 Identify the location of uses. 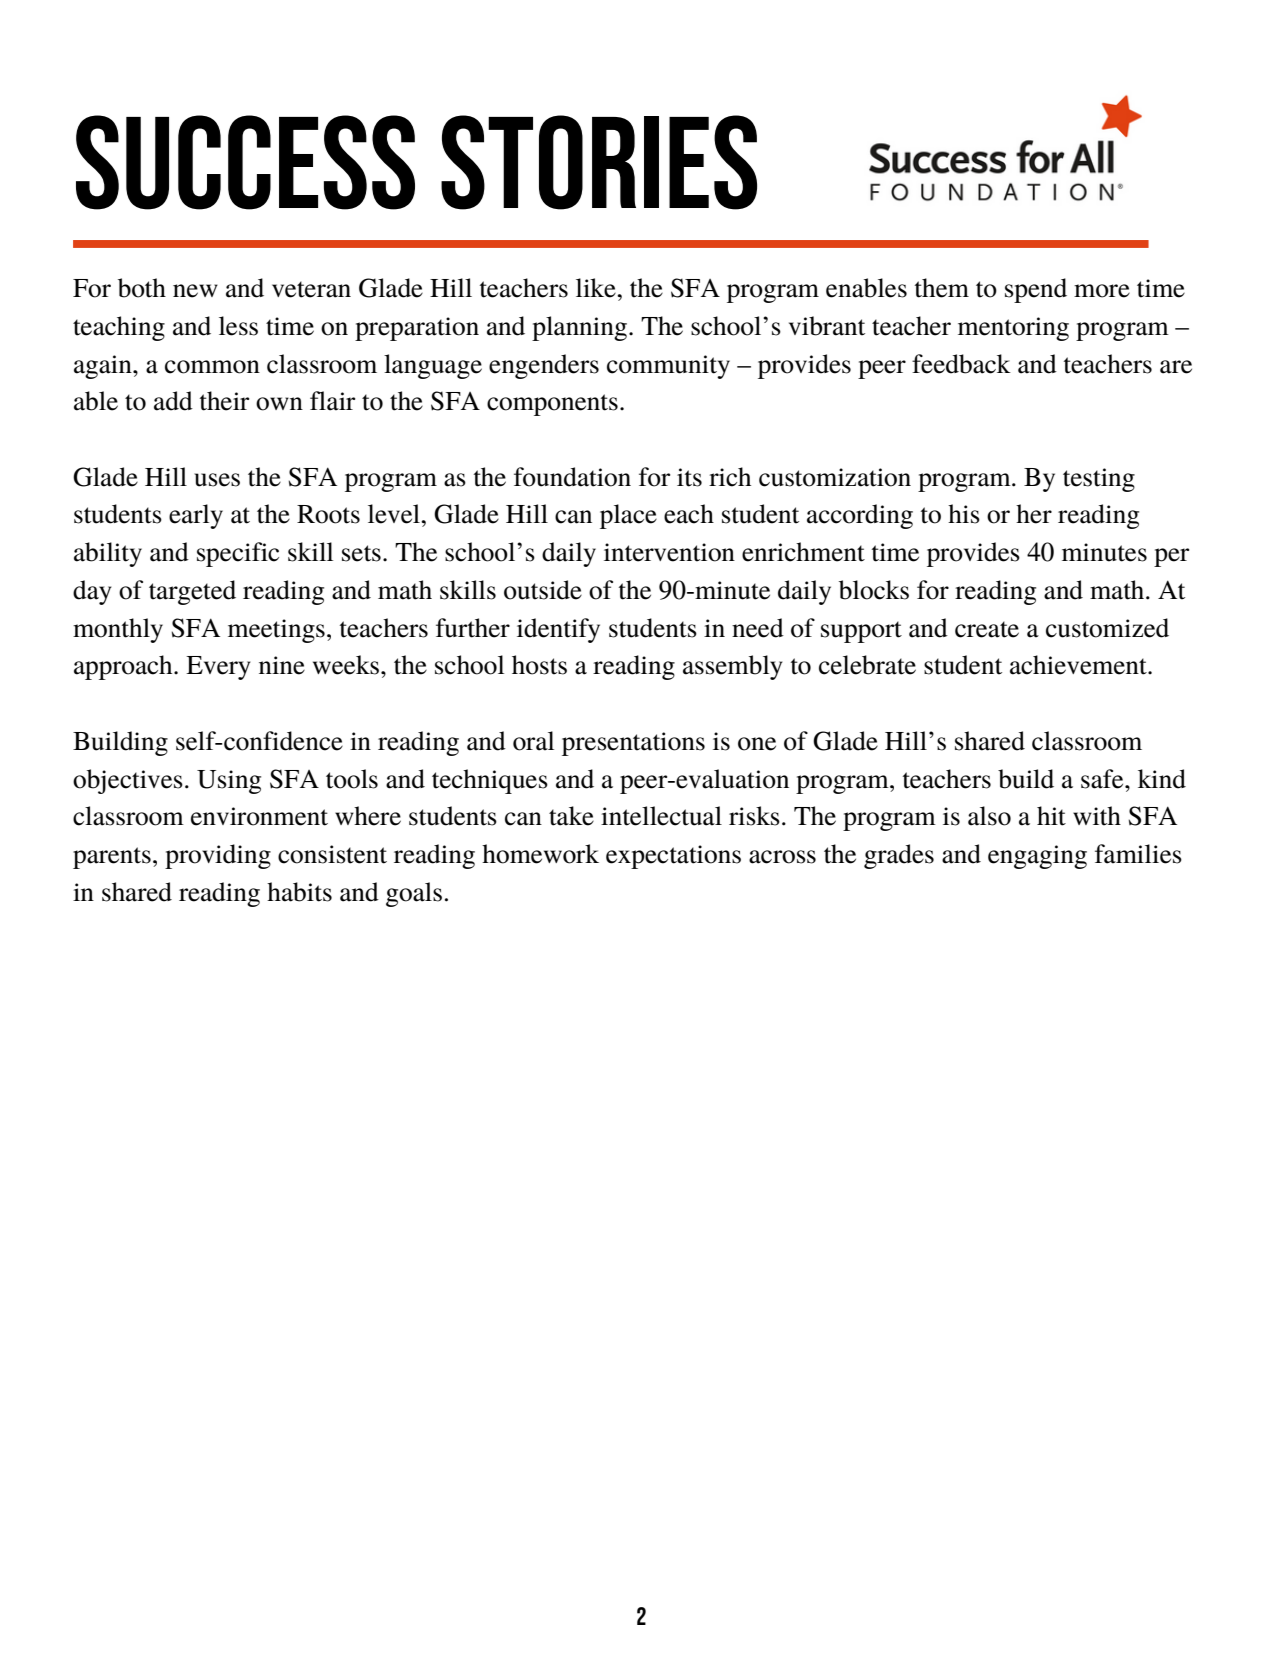
(217, 480).
